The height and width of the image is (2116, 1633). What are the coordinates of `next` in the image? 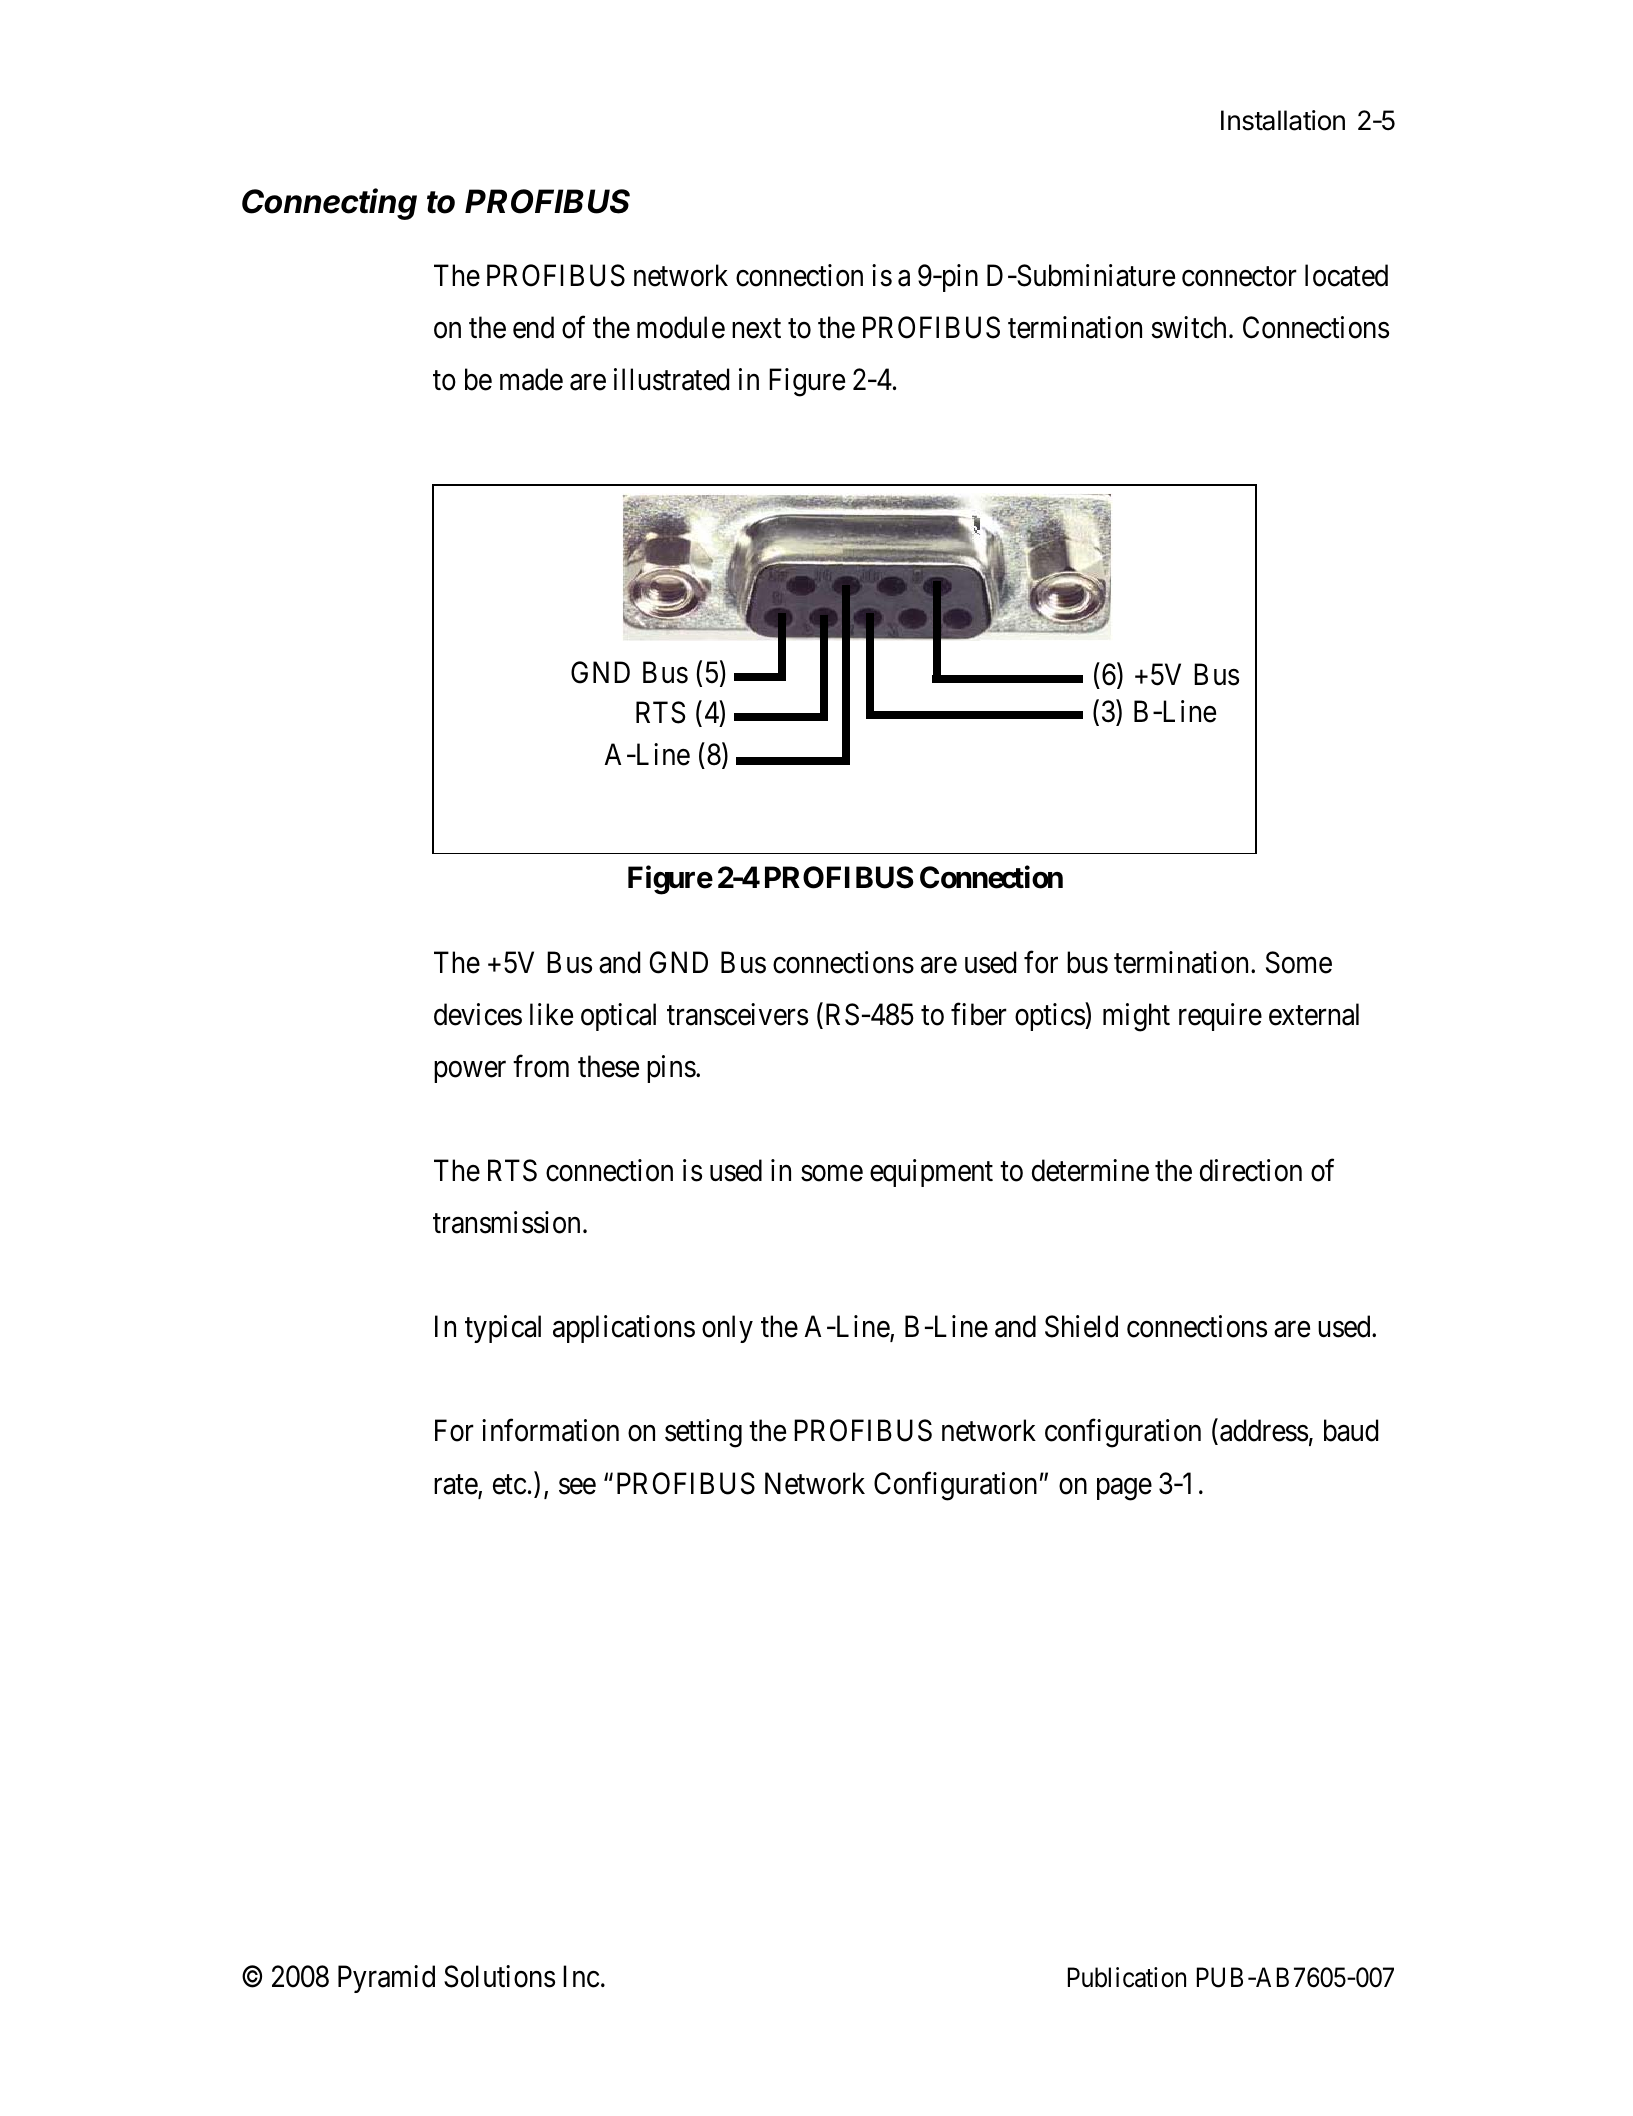 It's located at (756, 329).
